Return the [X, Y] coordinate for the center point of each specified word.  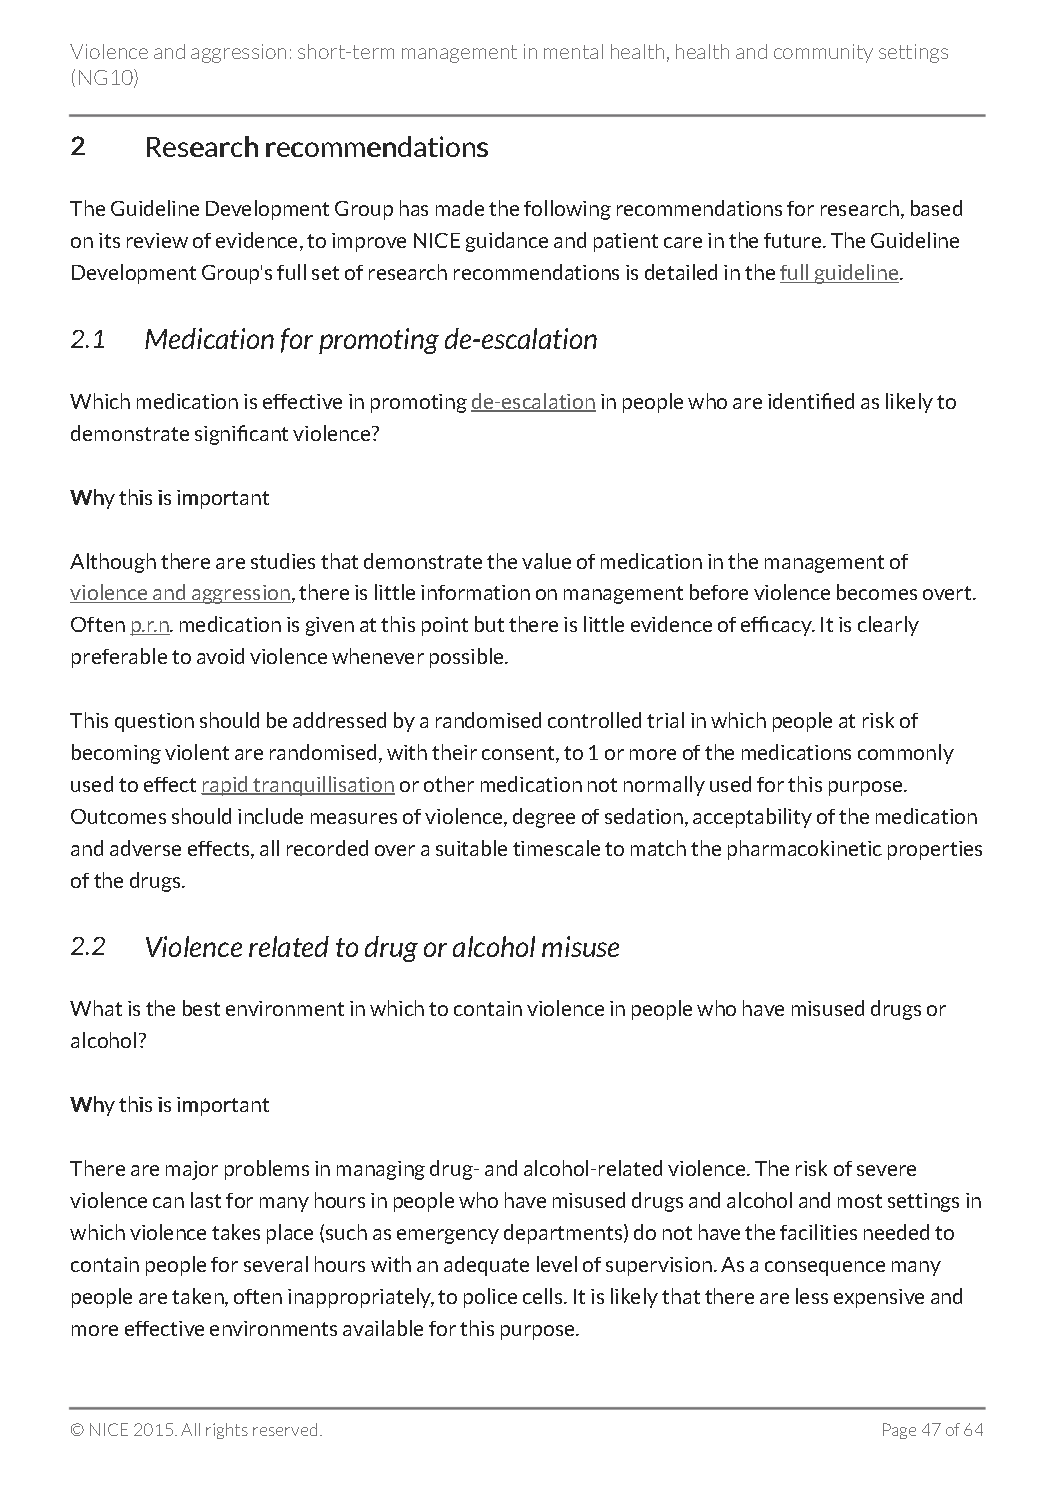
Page [899, 1431]
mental [573, 51]
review [157, 240]
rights [227, 1431]
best [201, 1008]
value [546, 561]
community [823, 53]
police [490, 1298]
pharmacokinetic [805, 850]
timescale [556, 848]
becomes [877, 592]
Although [113, 563]
